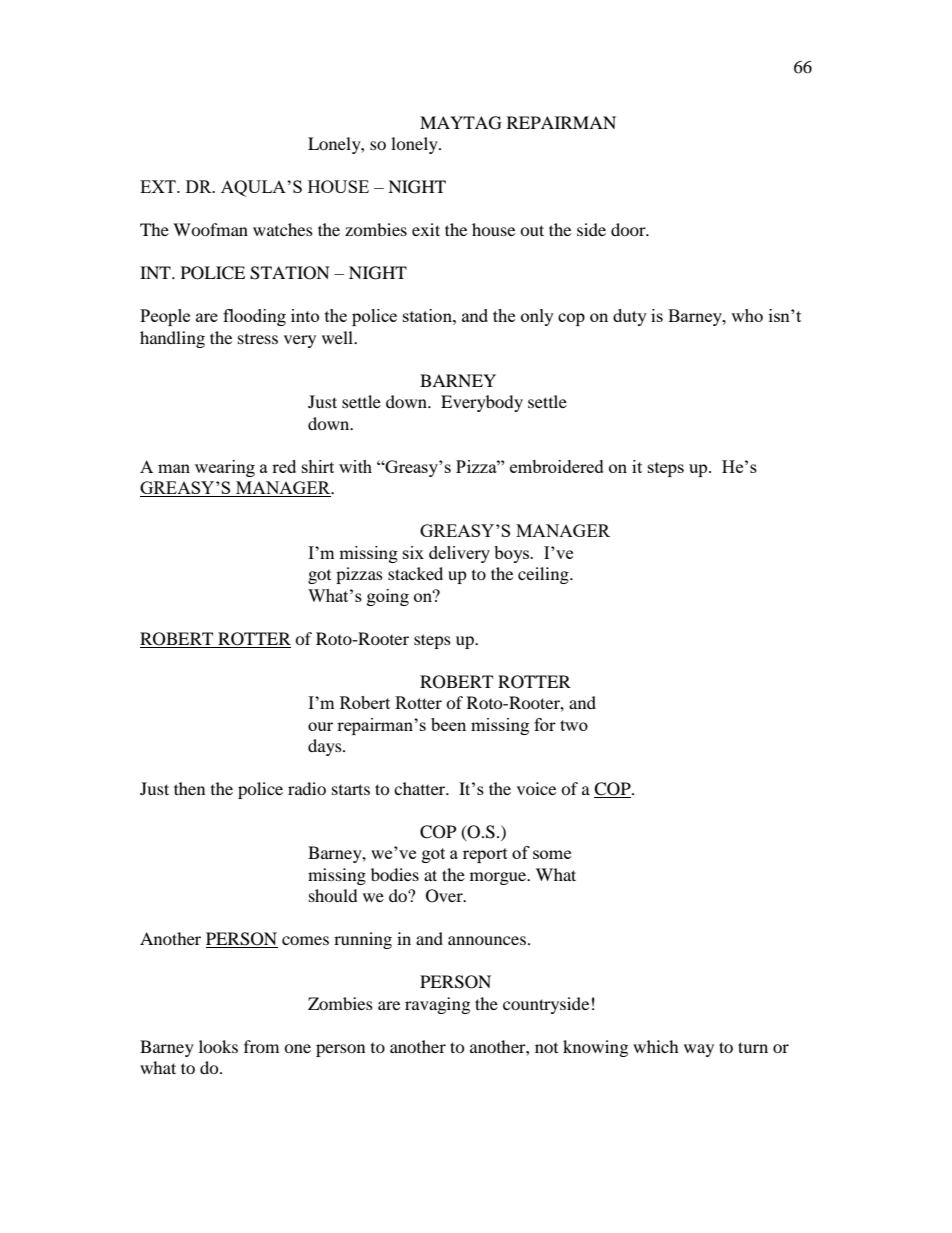  What do you see at coordinates (388, 597) in the image?
I see `going` at bounding box center [388, 597].
